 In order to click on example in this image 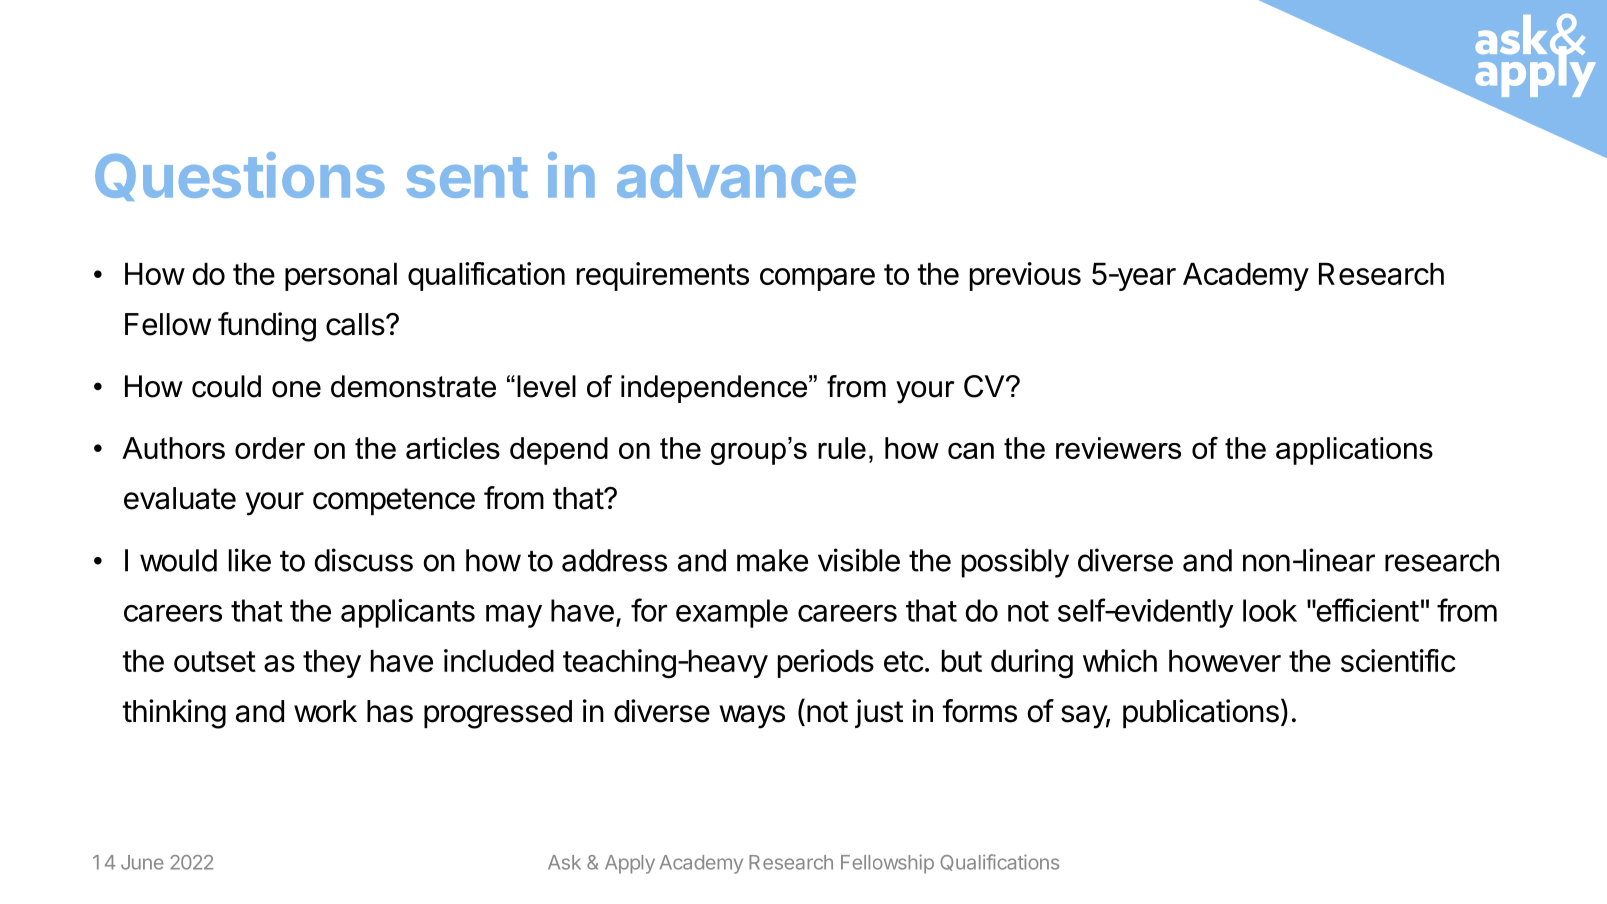, I will do `click(732, 613)`.
